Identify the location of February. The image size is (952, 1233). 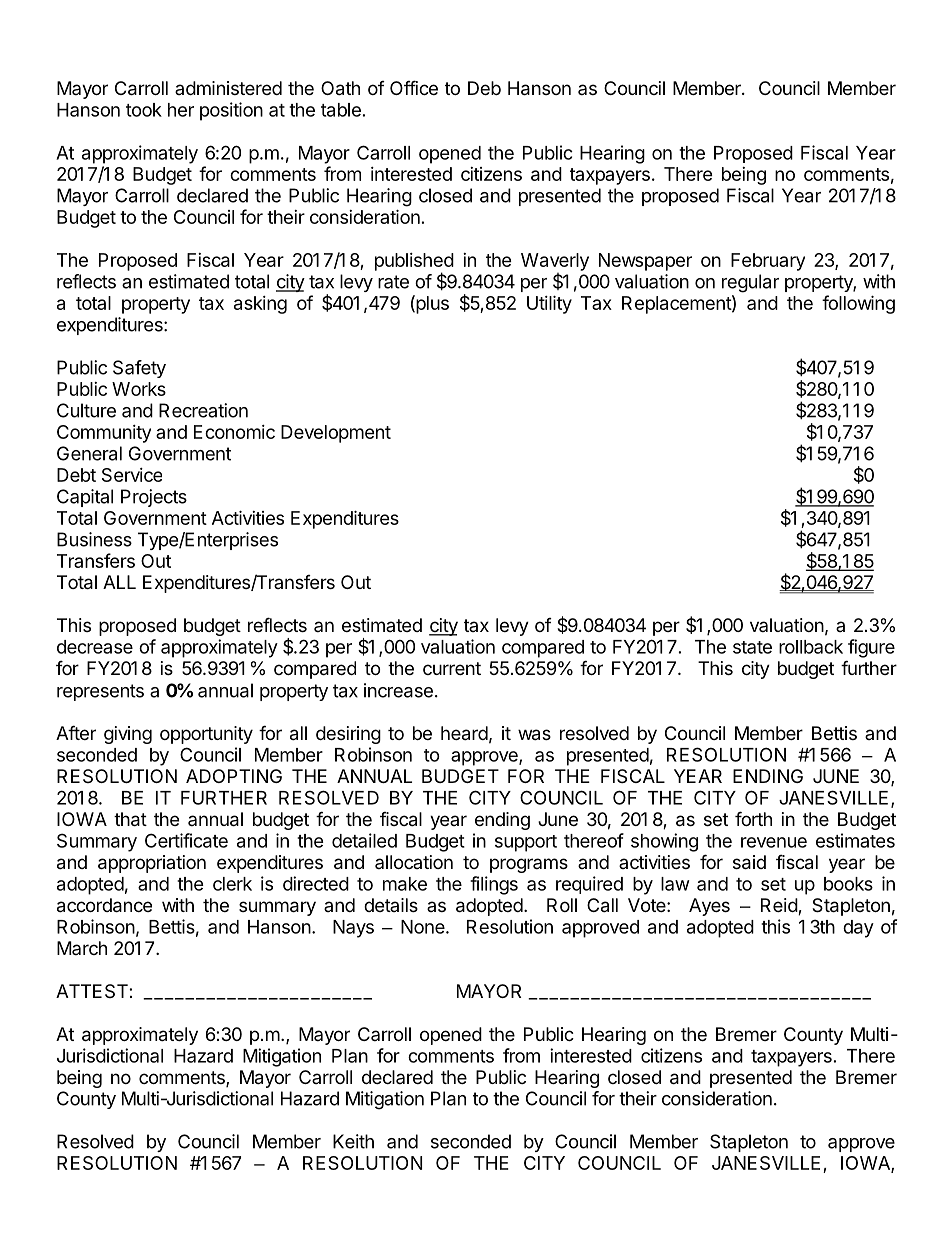
(768, 262).
